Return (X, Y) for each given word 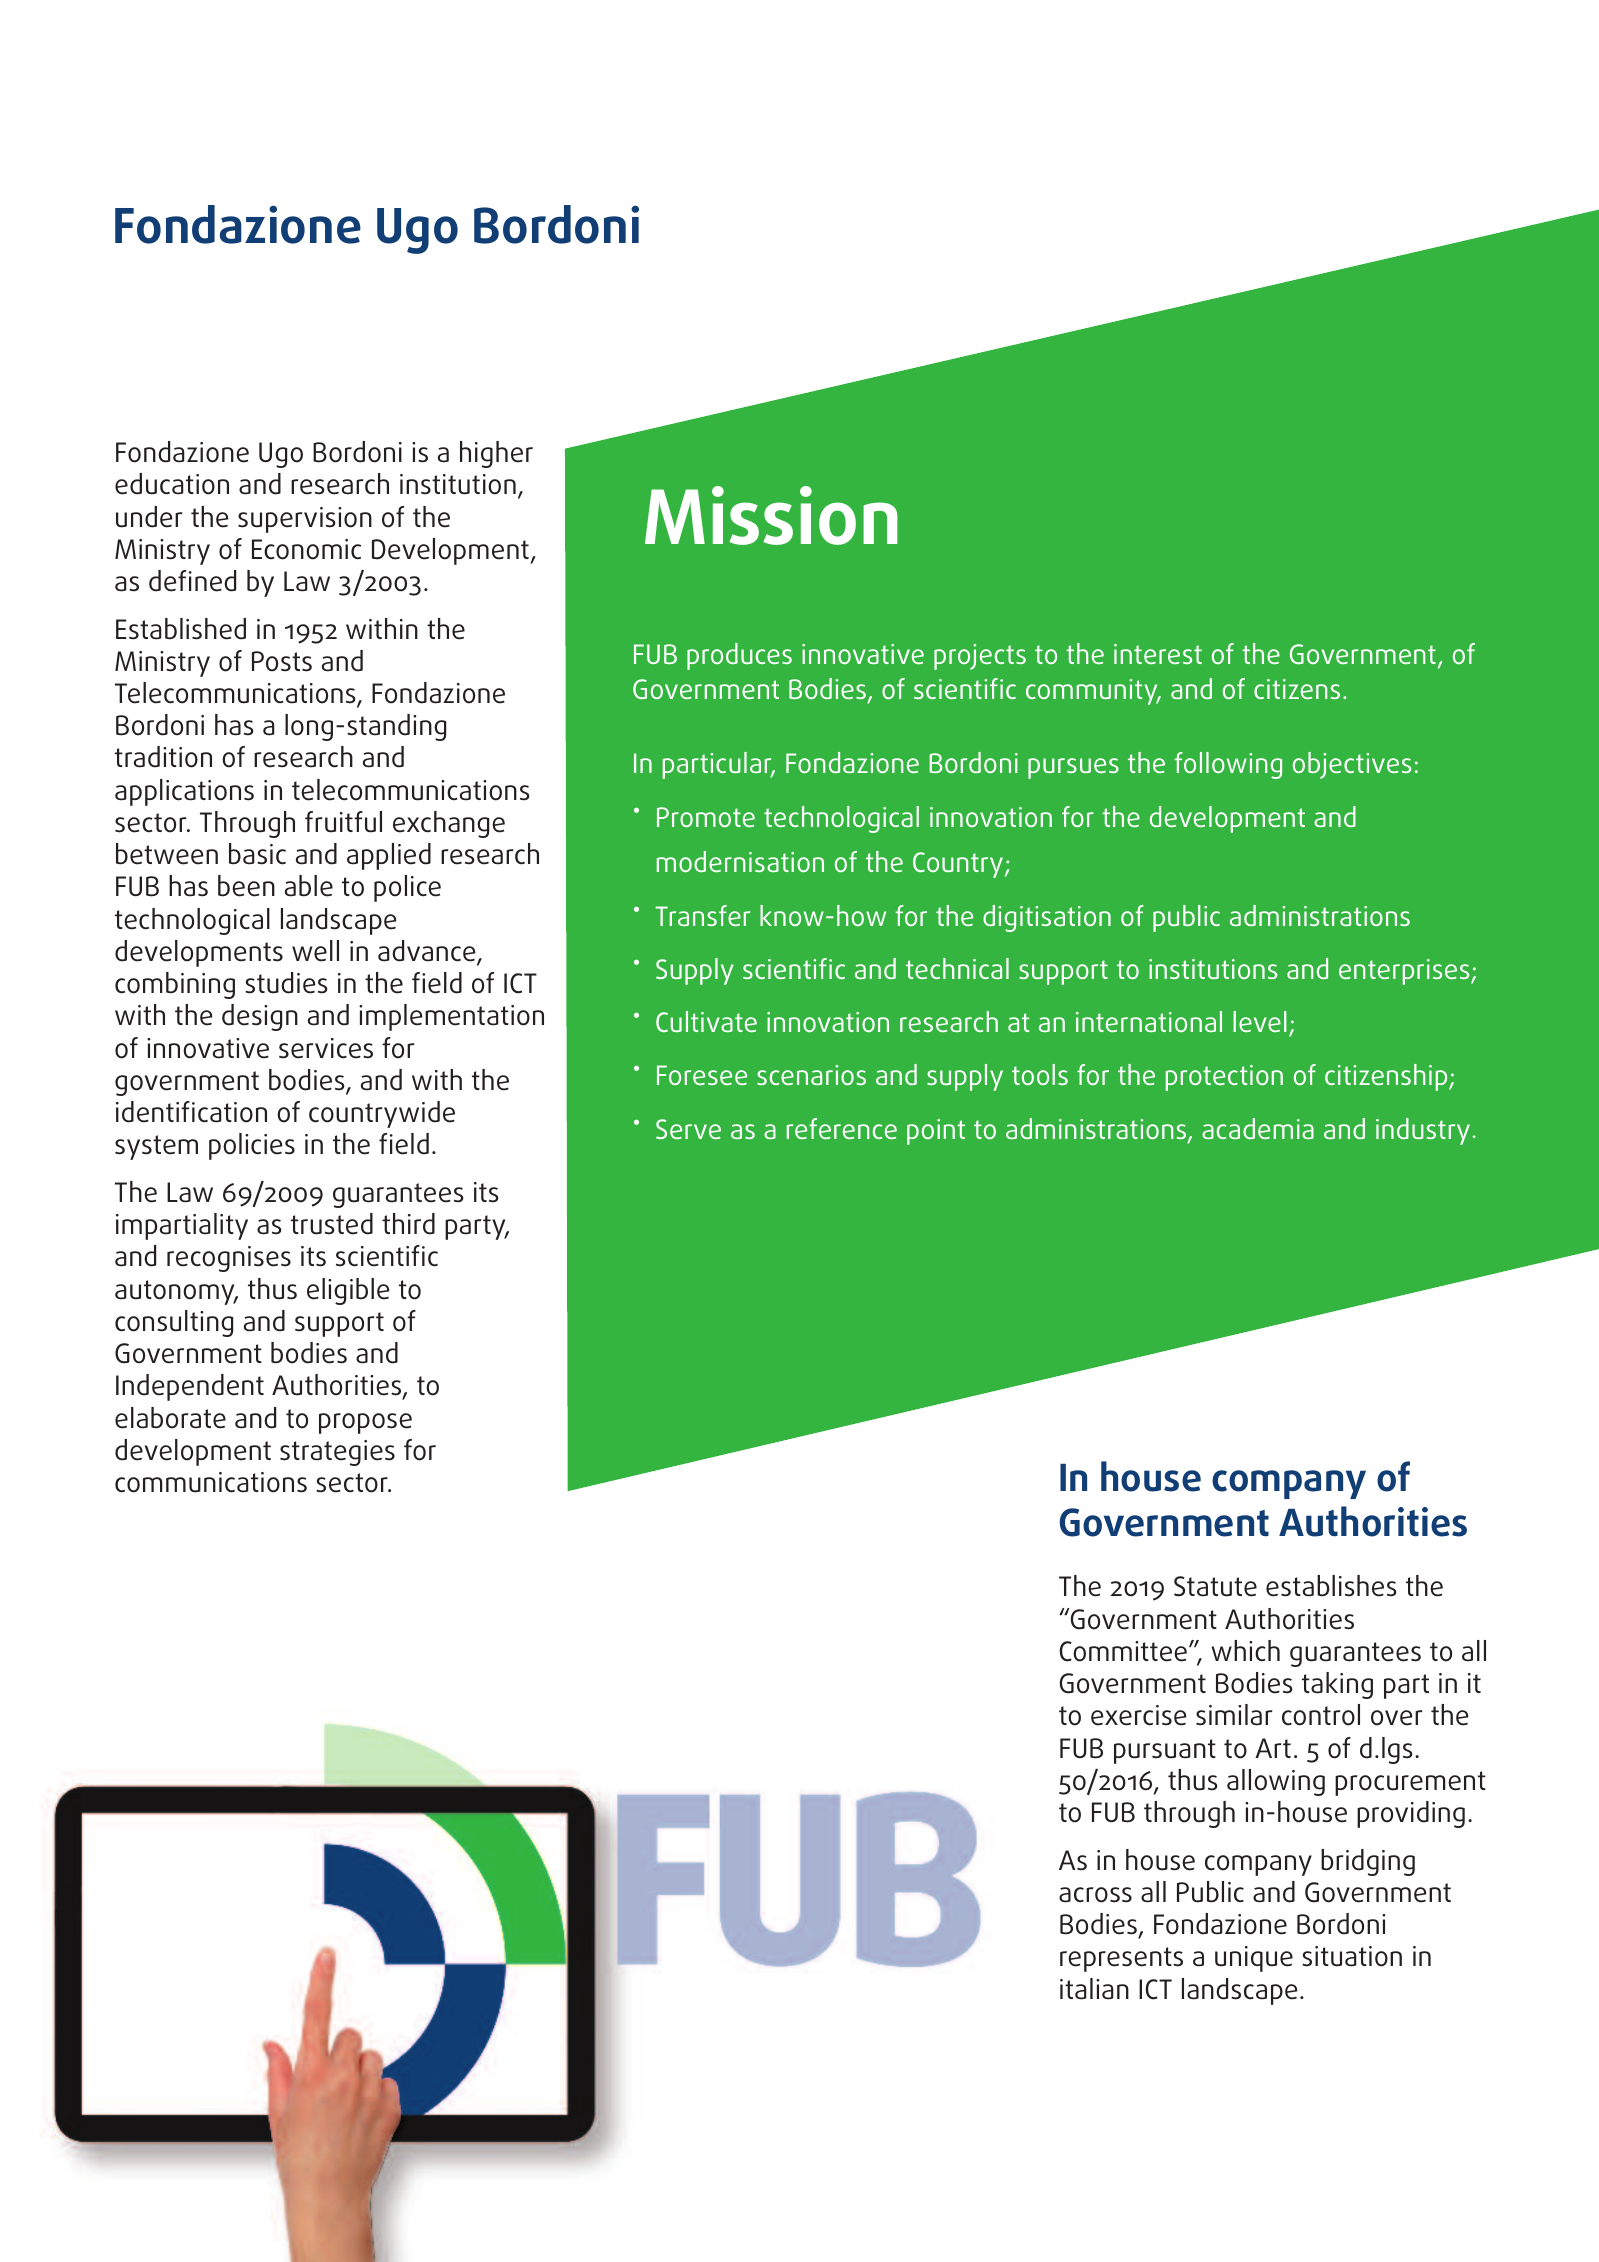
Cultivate (706, 1021)
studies (286, 983)
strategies (337, 1453)
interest (1158, 654)
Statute (1215, 1586)
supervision (305, 520)
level (1260, 1021)
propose (365, 1423)
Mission (771, 515)
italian (1094, 1989)
